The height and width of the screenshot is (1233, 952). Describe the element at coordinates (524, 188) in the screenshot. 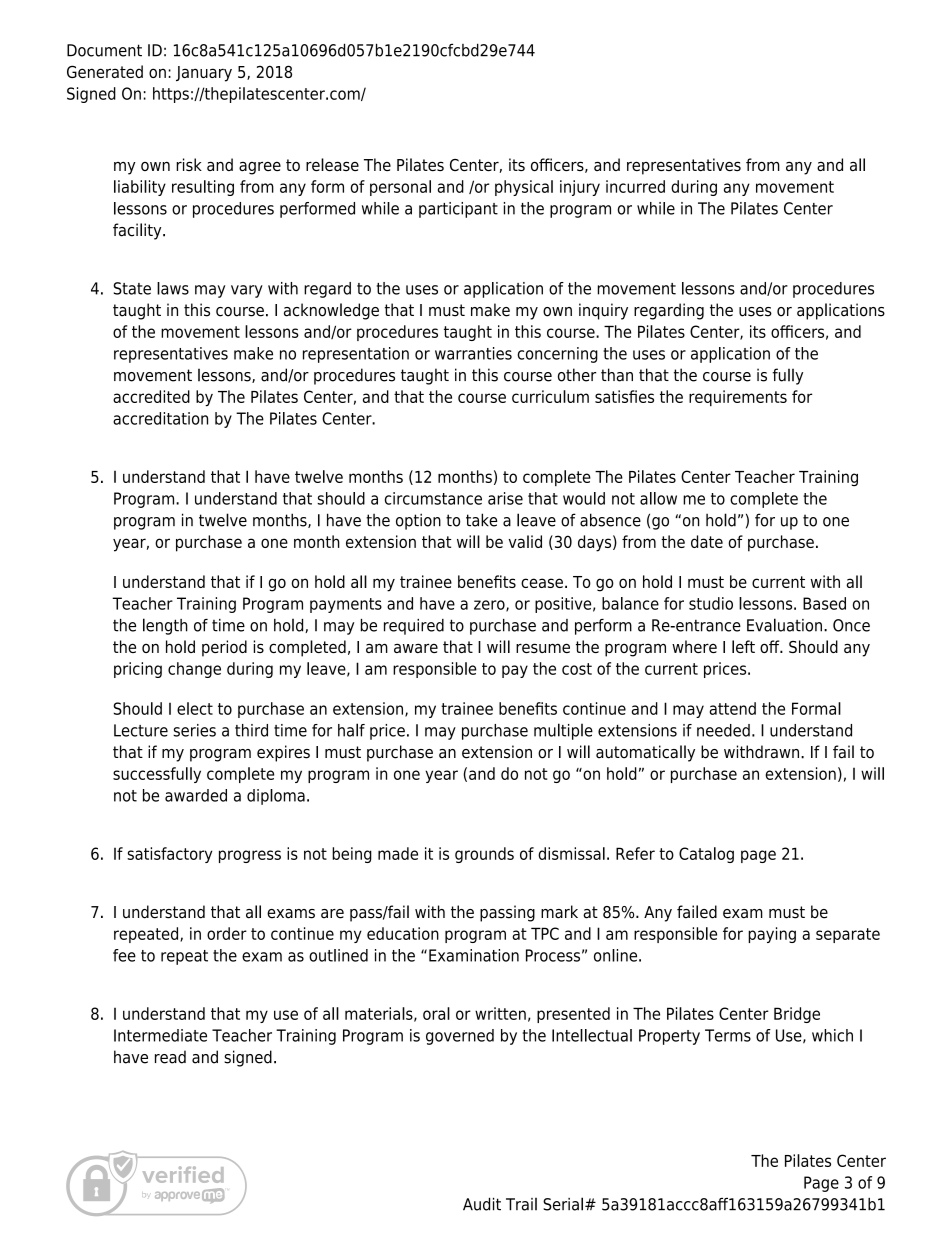

I see `physical` at that location.
